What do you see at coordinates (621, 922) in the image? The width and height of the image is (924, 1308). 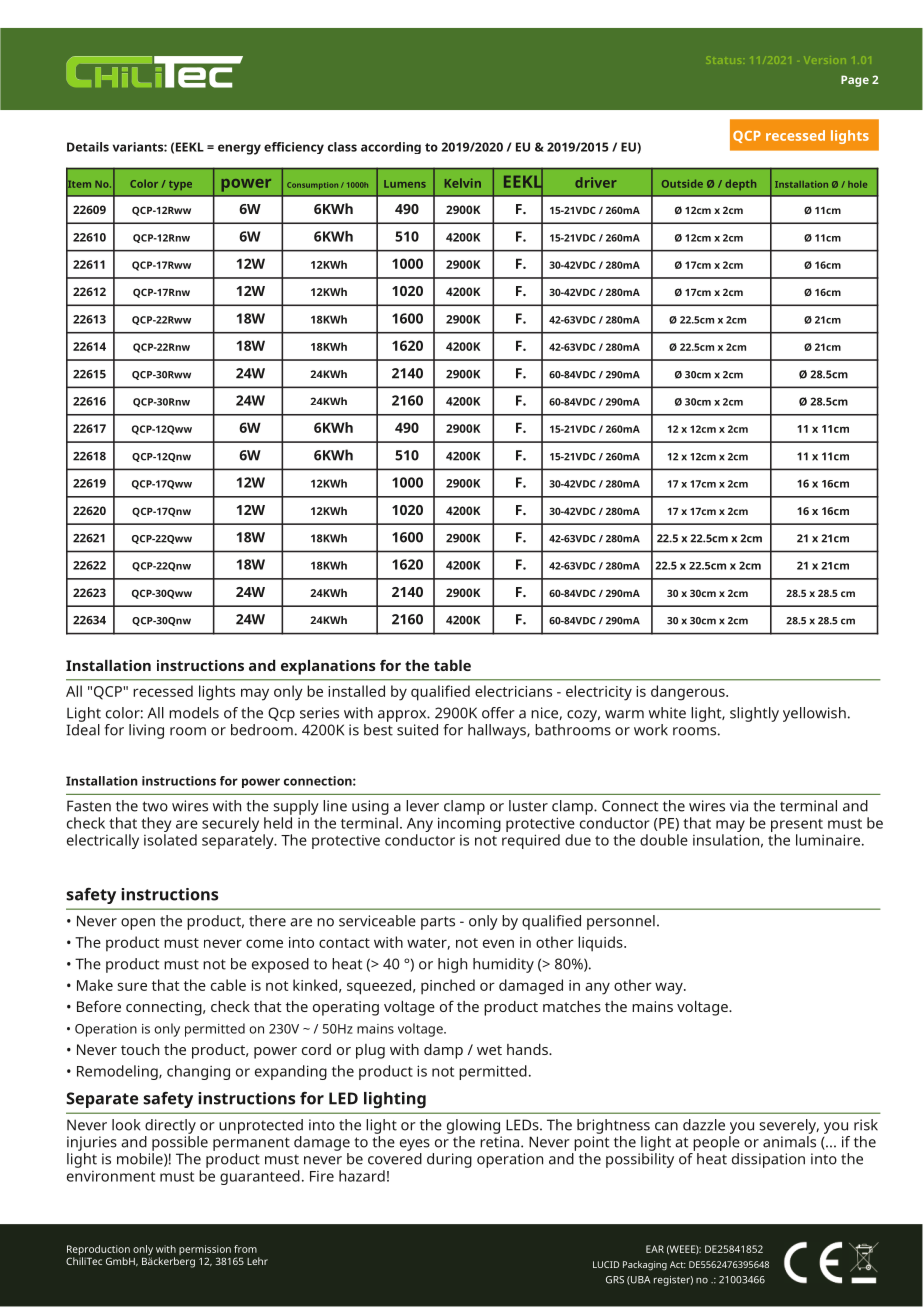 I see `personnel` at bounding box center [621, 922].
